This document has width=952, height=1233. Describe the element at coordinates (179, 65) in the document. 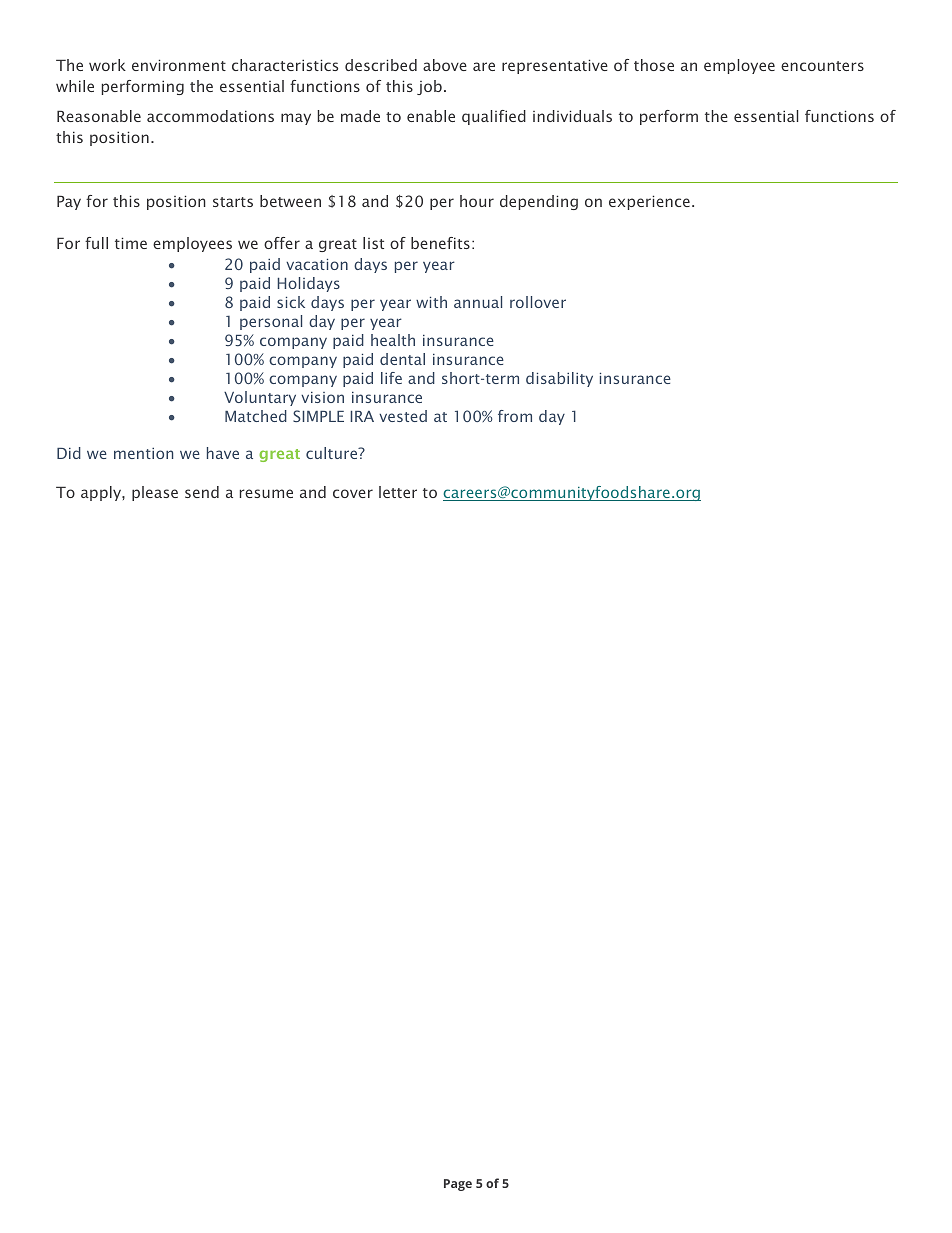

I see `environment` at that location.
